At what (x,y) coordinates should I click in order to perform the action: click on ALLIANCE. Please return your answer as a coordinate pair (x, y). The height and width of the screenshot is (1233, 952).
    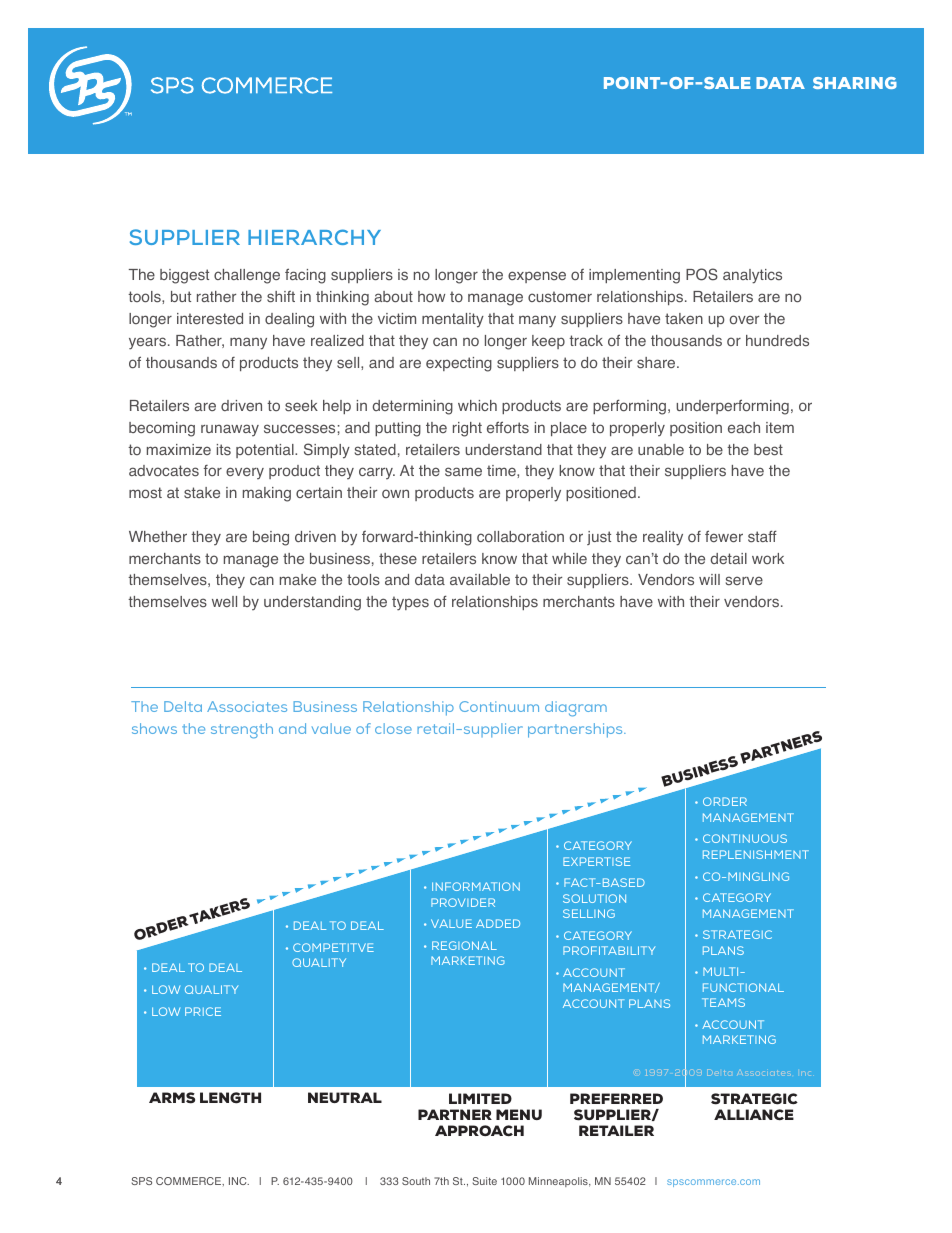
    Looking at the image, I should click on (754, 1115).
